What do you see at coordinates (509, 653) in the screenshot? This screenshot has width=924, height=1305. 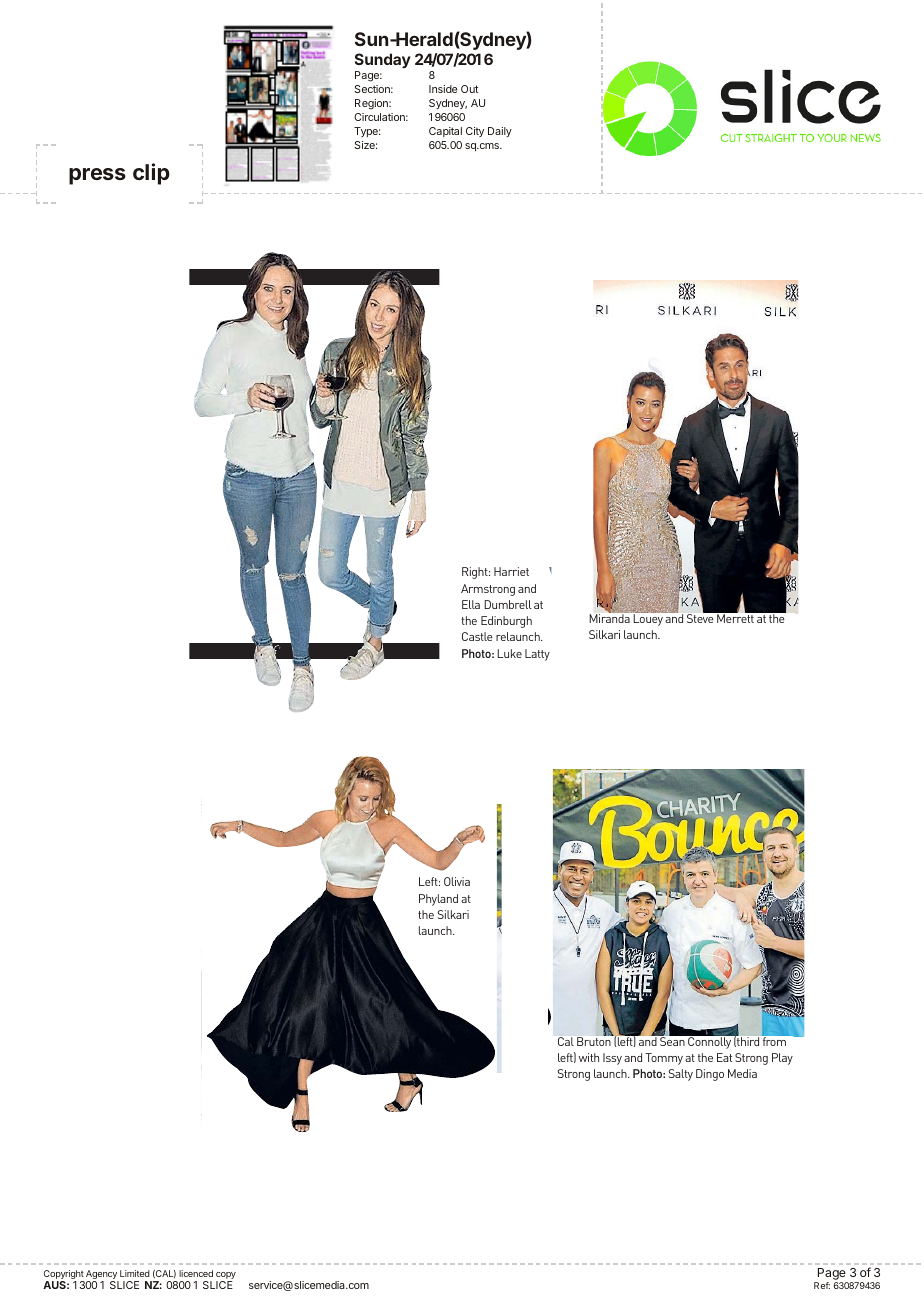 I see `Luke` at bounding box center [509, 653].
